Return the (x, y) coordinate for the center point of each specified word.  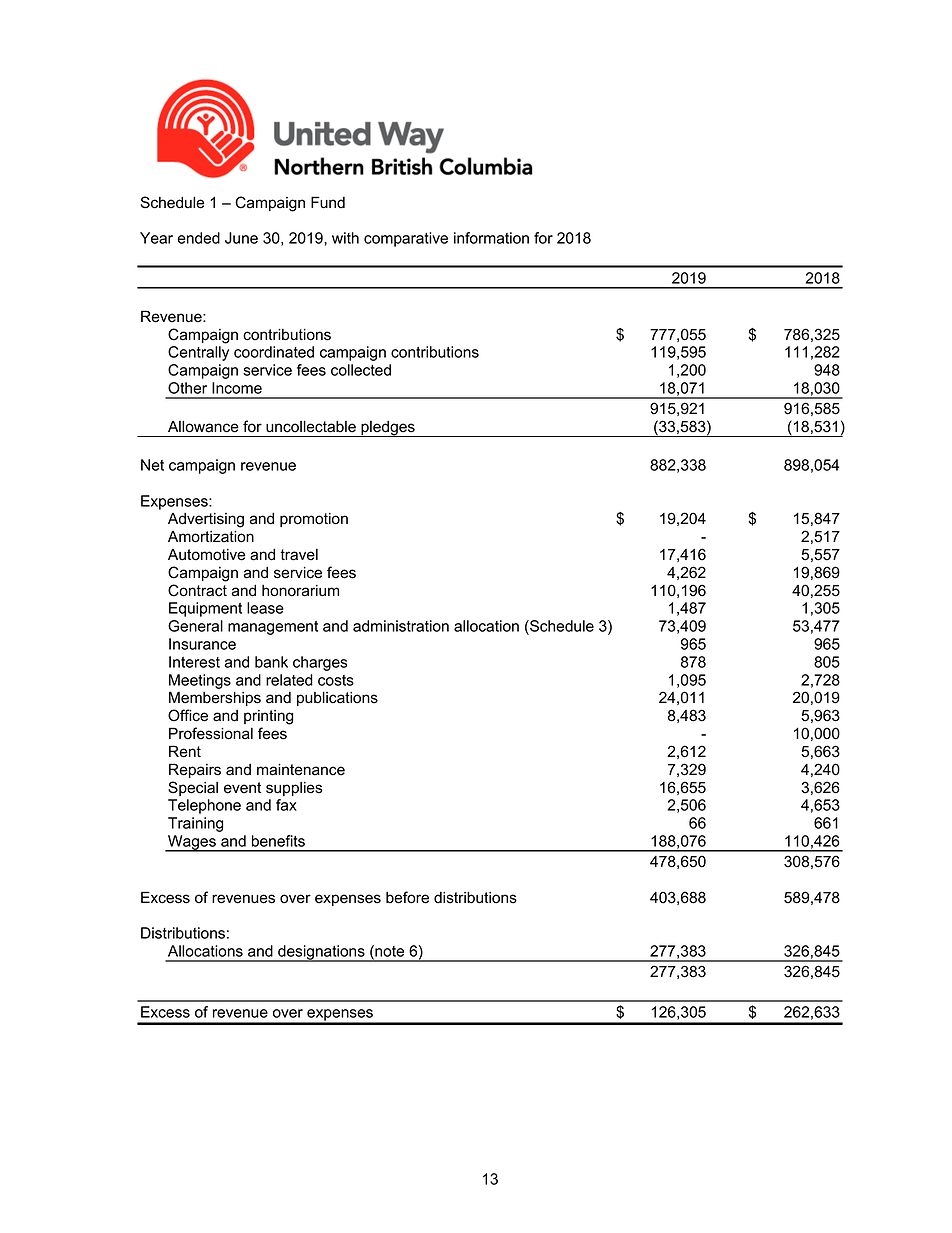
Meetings (200, 681)
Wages (192, 843)
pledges (388, 429)
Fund (328, 202)
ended (198, 238)
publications (337, 698)
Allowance (203, 427)
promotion (314, 520)
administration (401, 626)
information (491, 238)
